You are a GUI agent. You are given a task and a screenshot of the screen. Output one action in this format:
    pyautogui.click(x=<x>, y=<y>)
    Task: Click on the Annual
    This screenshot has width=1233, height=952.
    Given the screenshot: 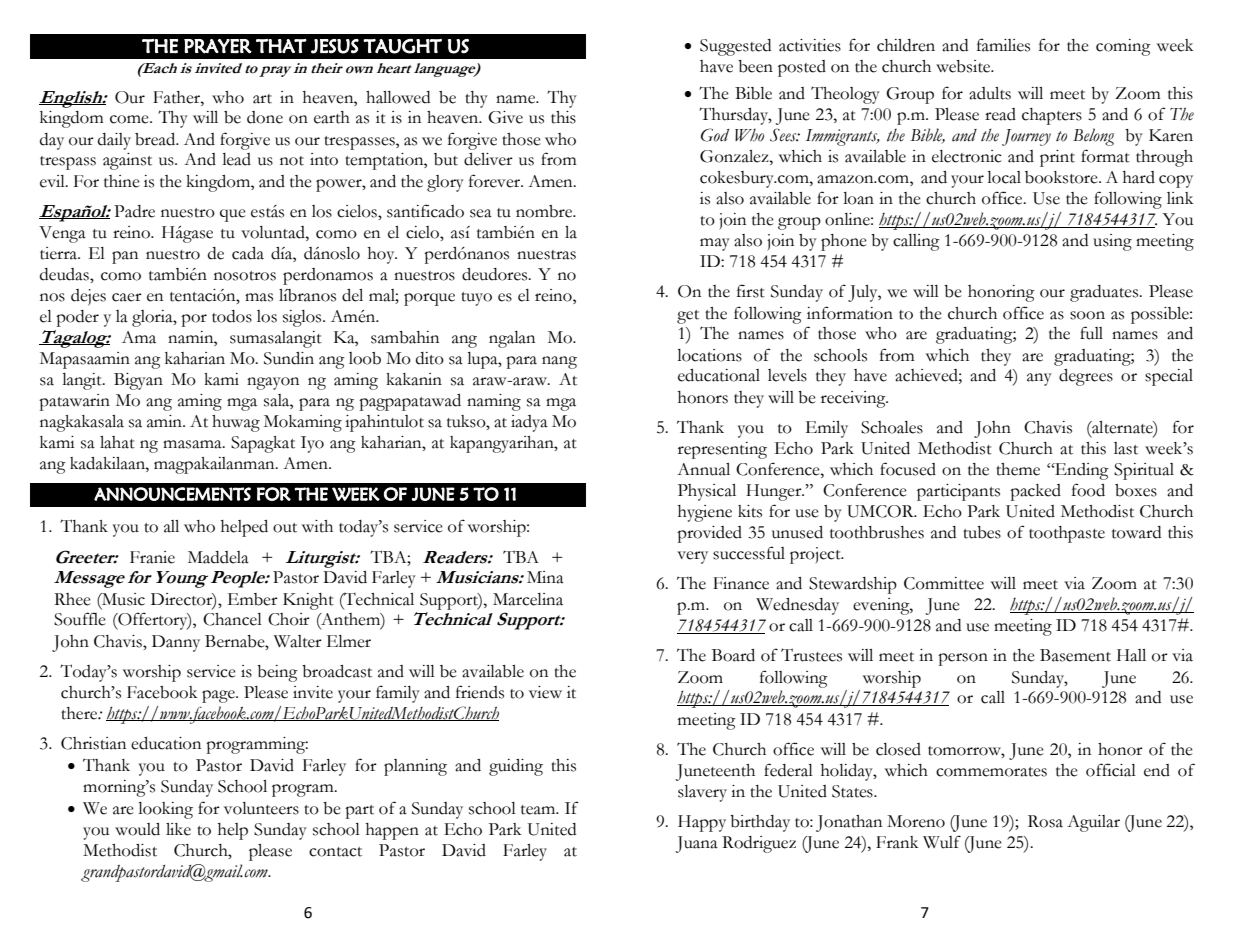 What is the action you would take?
    pyautogui.click(x=703, y=469)
